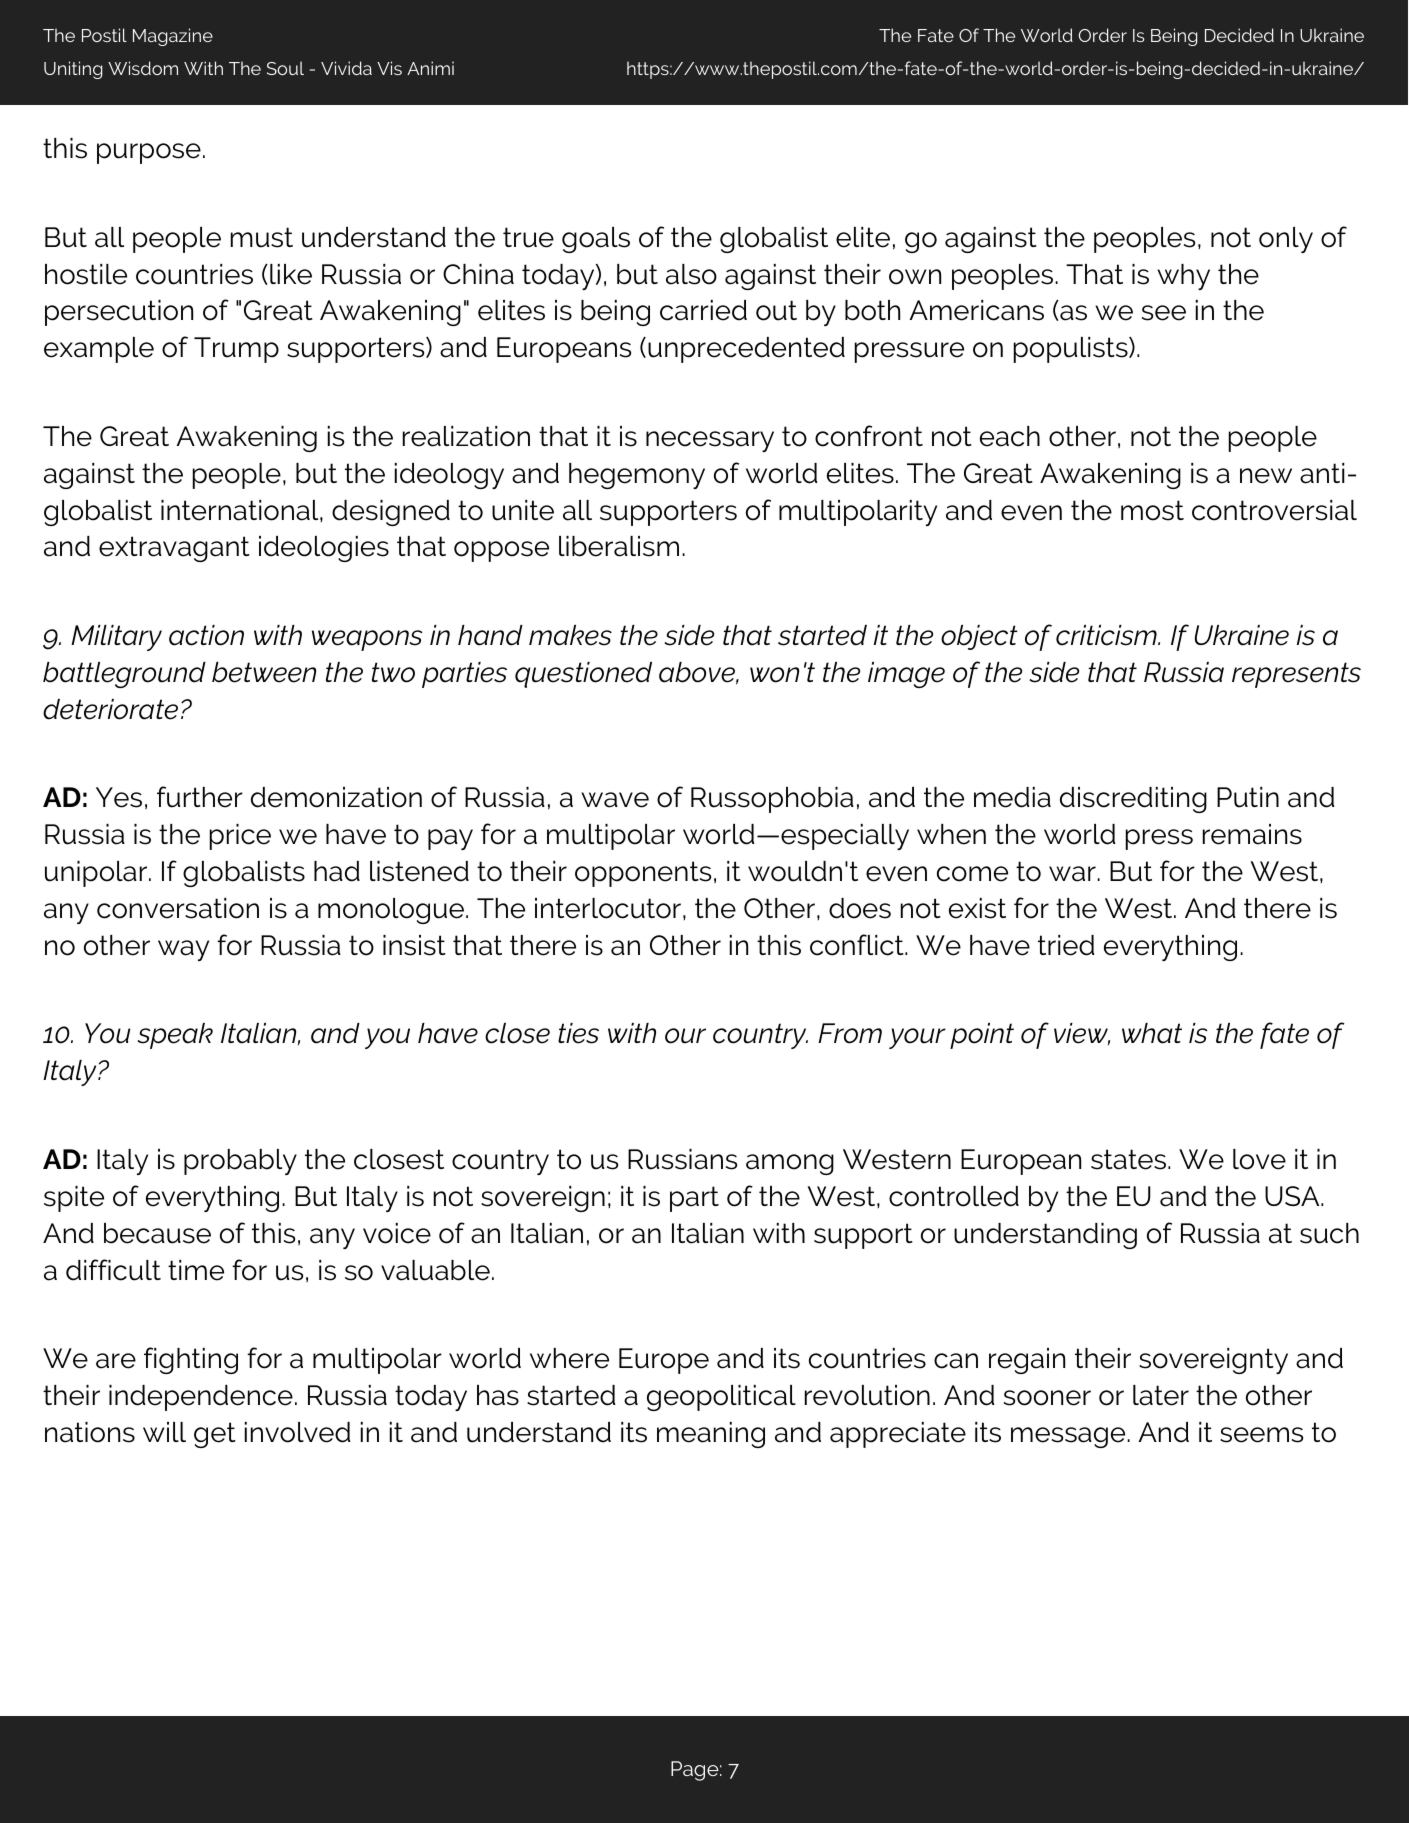  Describe the element at coordinates (746, 350) in the document. I see `unprecedented` at that location.
